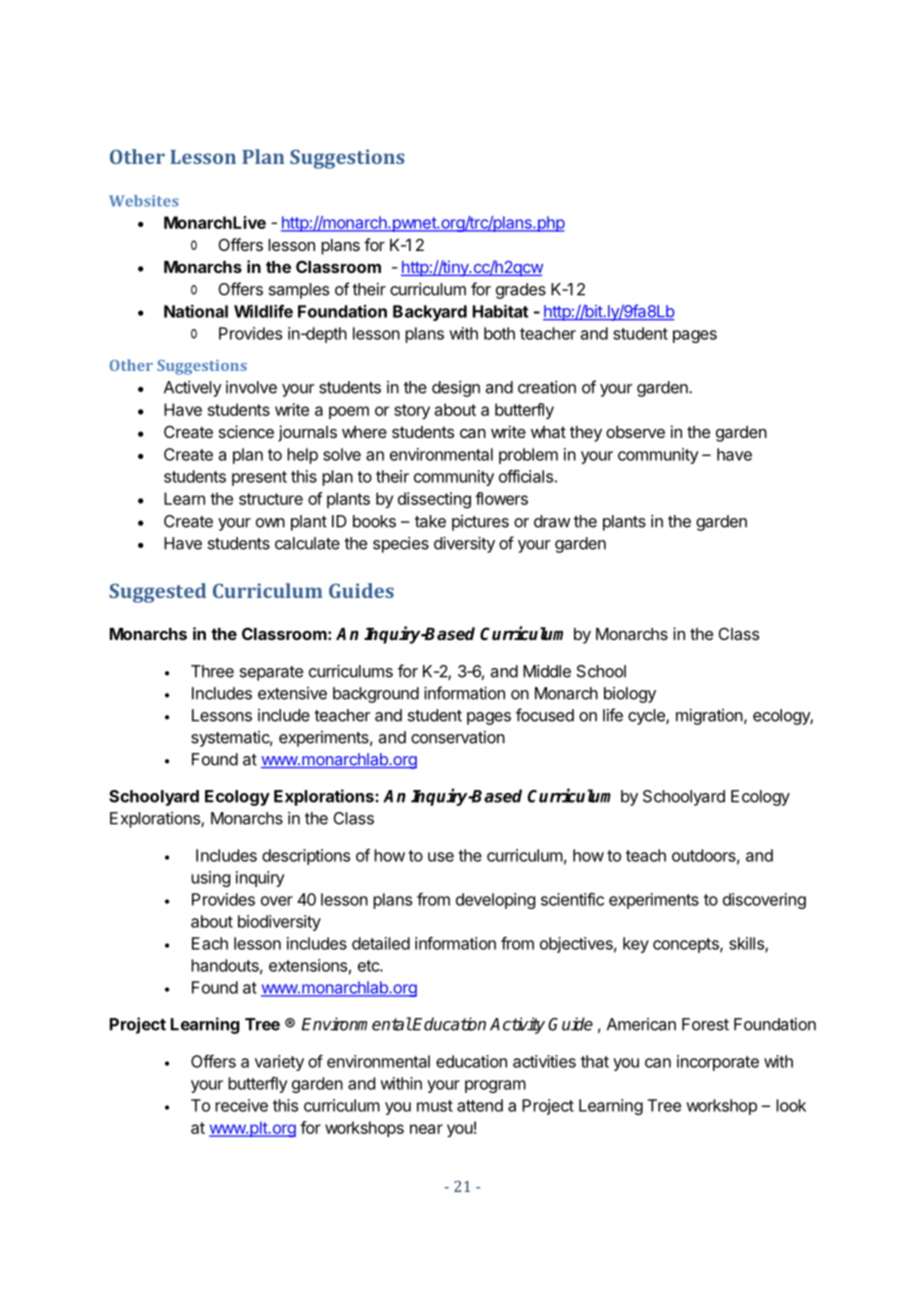 The image size is (924, 1308). Describe the element at coordinates (480, 523) in the image. I see `pictures` at that location.
